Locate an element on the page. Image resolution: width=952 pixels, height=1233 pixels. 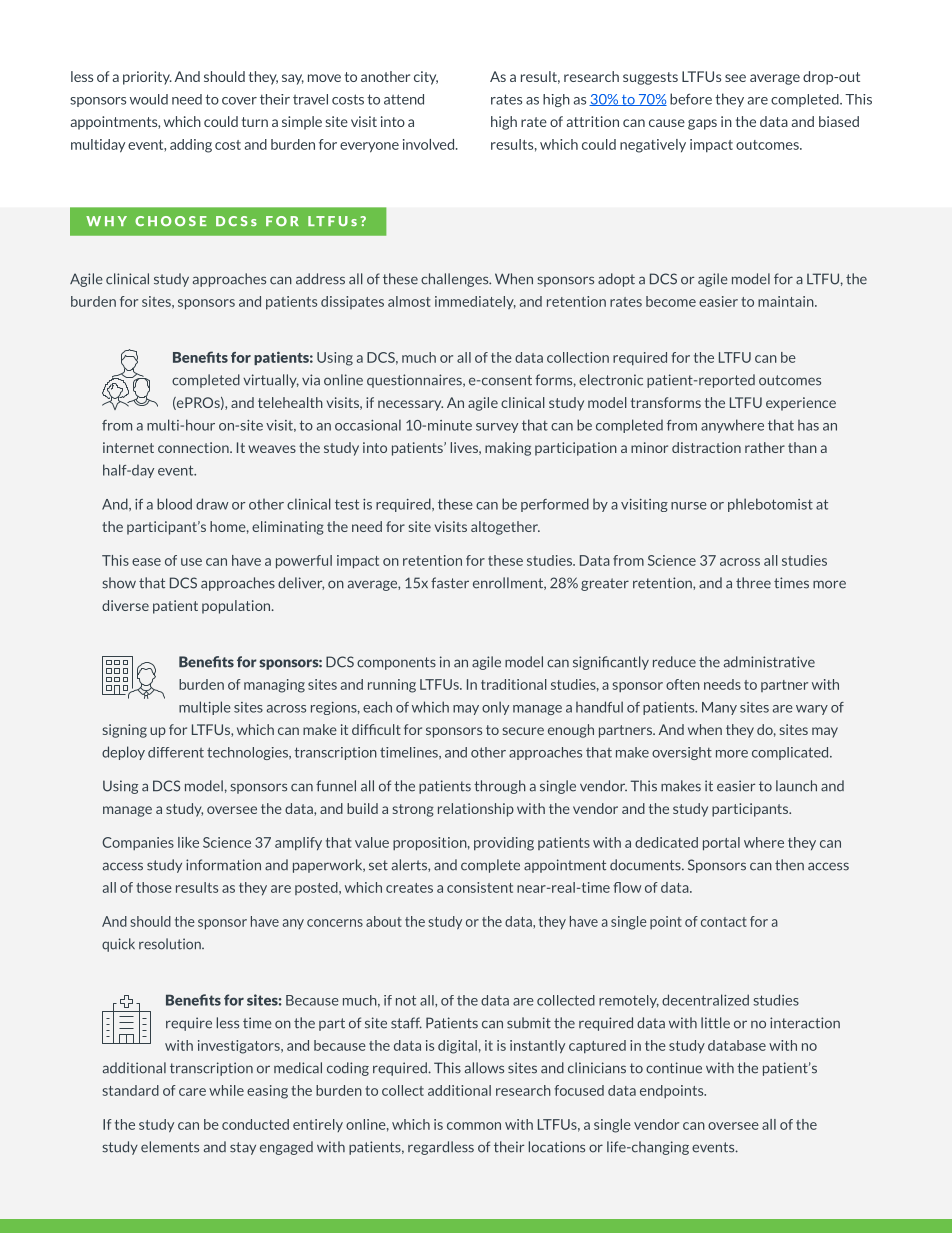
population is located at coordinates (237, 607).
